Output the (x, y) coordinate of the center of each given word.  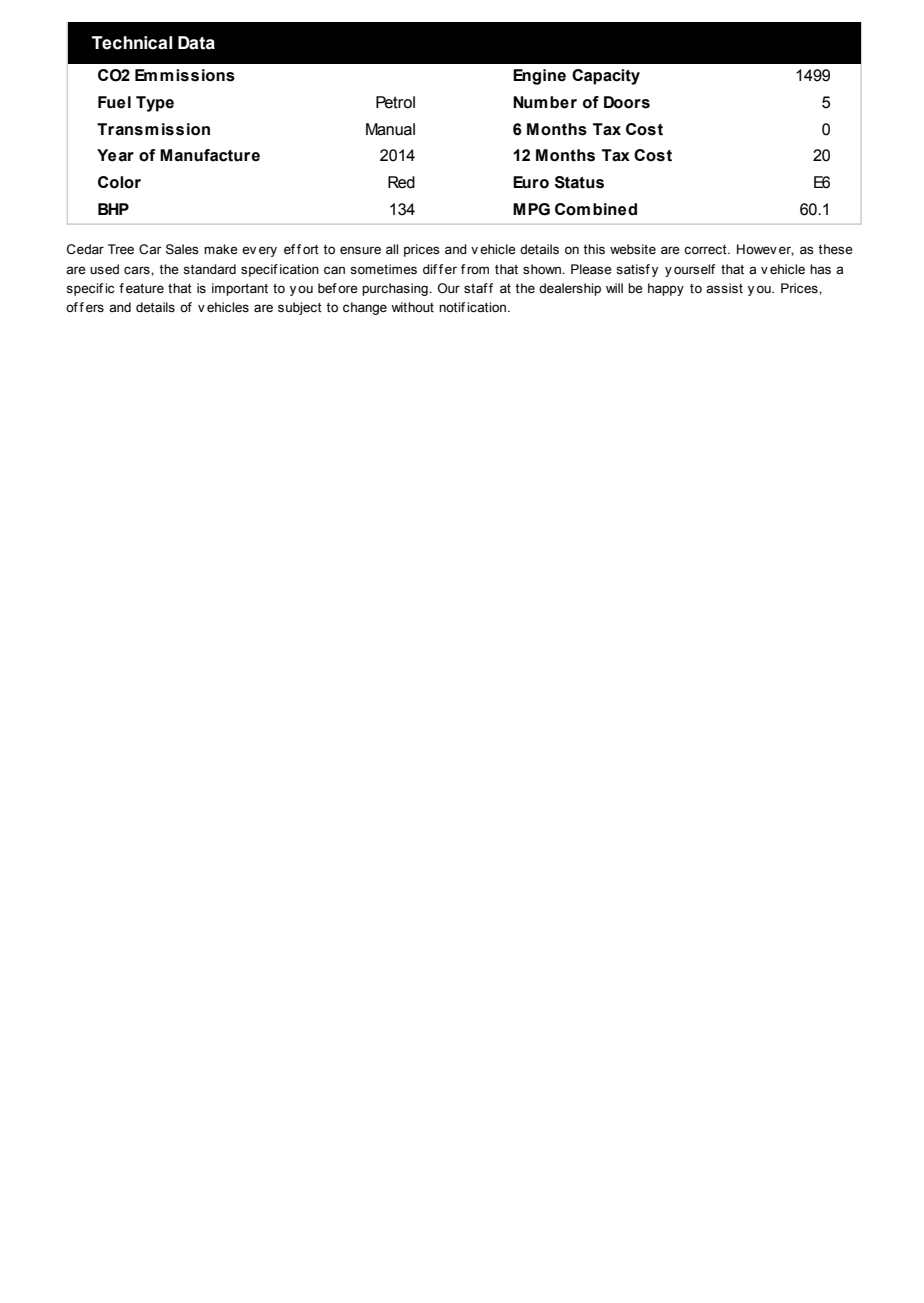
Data (196, 43)
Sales (182, 249)
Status (579, 182)
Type (155, 104)
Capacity (606, 77)
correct (706, 250)
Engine (539, 77)
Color (119, 182)
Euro (531, 182)
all (392, 249)
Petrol (395, 102)
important (240, 289)
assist (724, 288)
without (412, 307)
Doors (627, 102)
